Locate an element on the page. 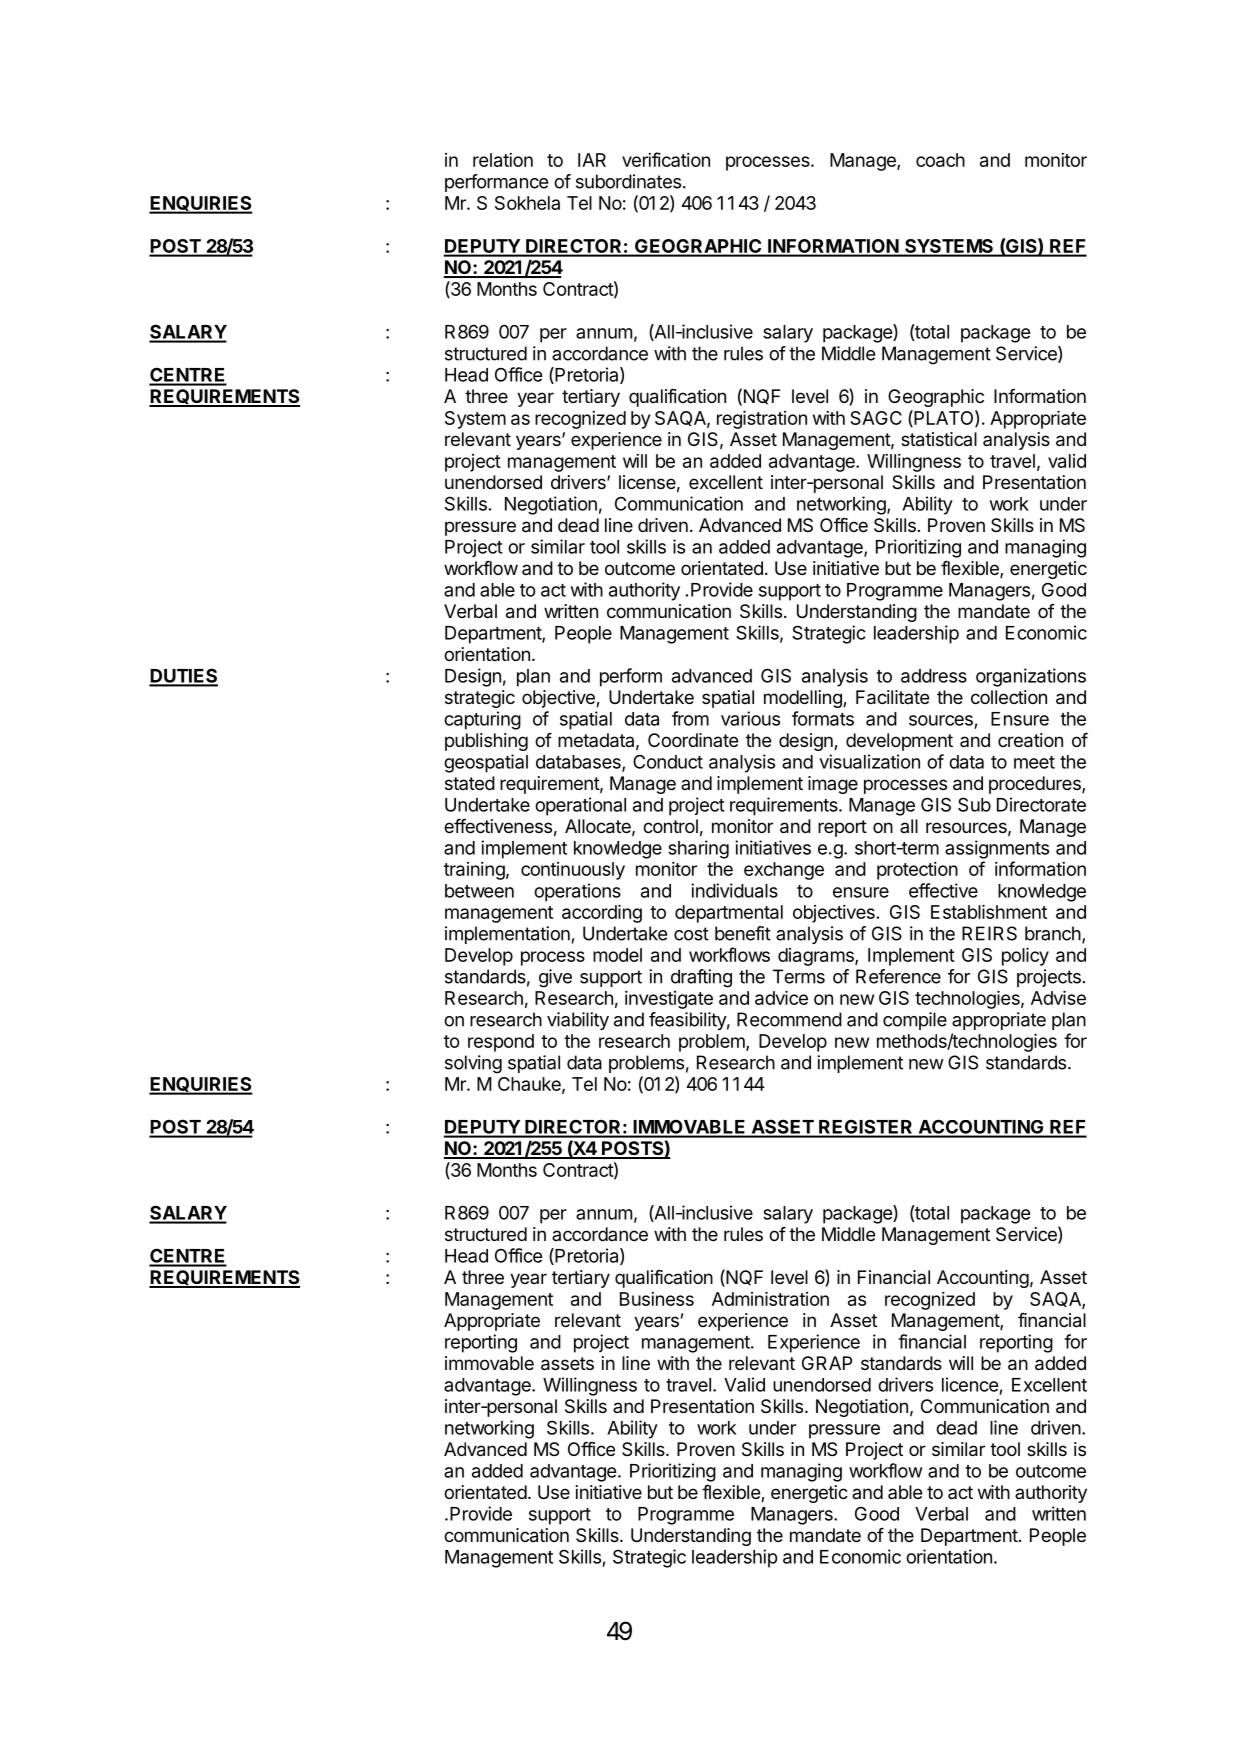 The width and height of the page is (1236, 1748). licence is located at coordinates (970, 1384).
